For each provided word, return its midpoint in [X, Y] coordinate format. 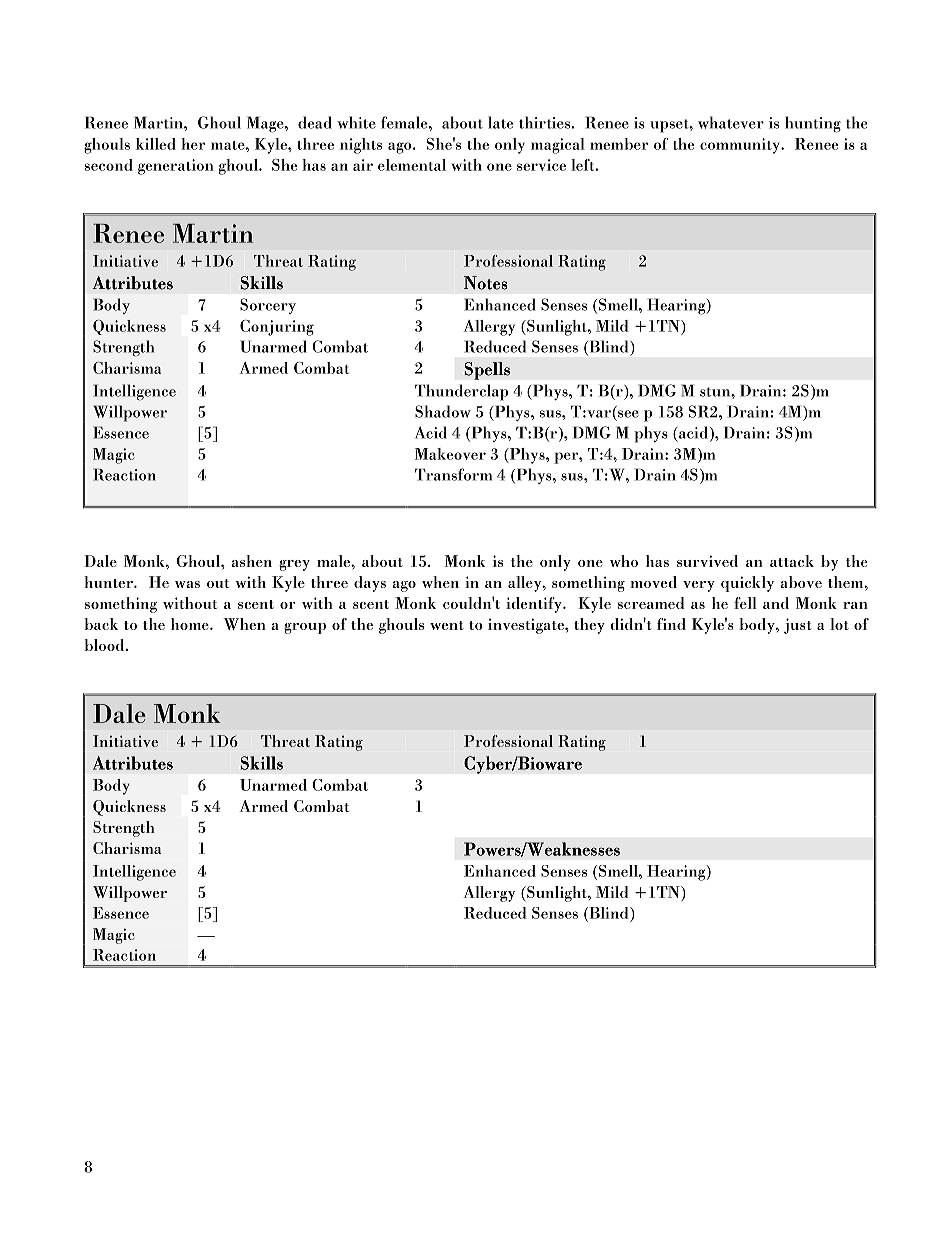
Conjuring [277, 328]
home [191, 624]
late [500, 122]
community [741, 146]
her [193, 144]
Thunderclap [462, 392]
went [447, 625]
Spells [487, 371]
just [798, 626]
